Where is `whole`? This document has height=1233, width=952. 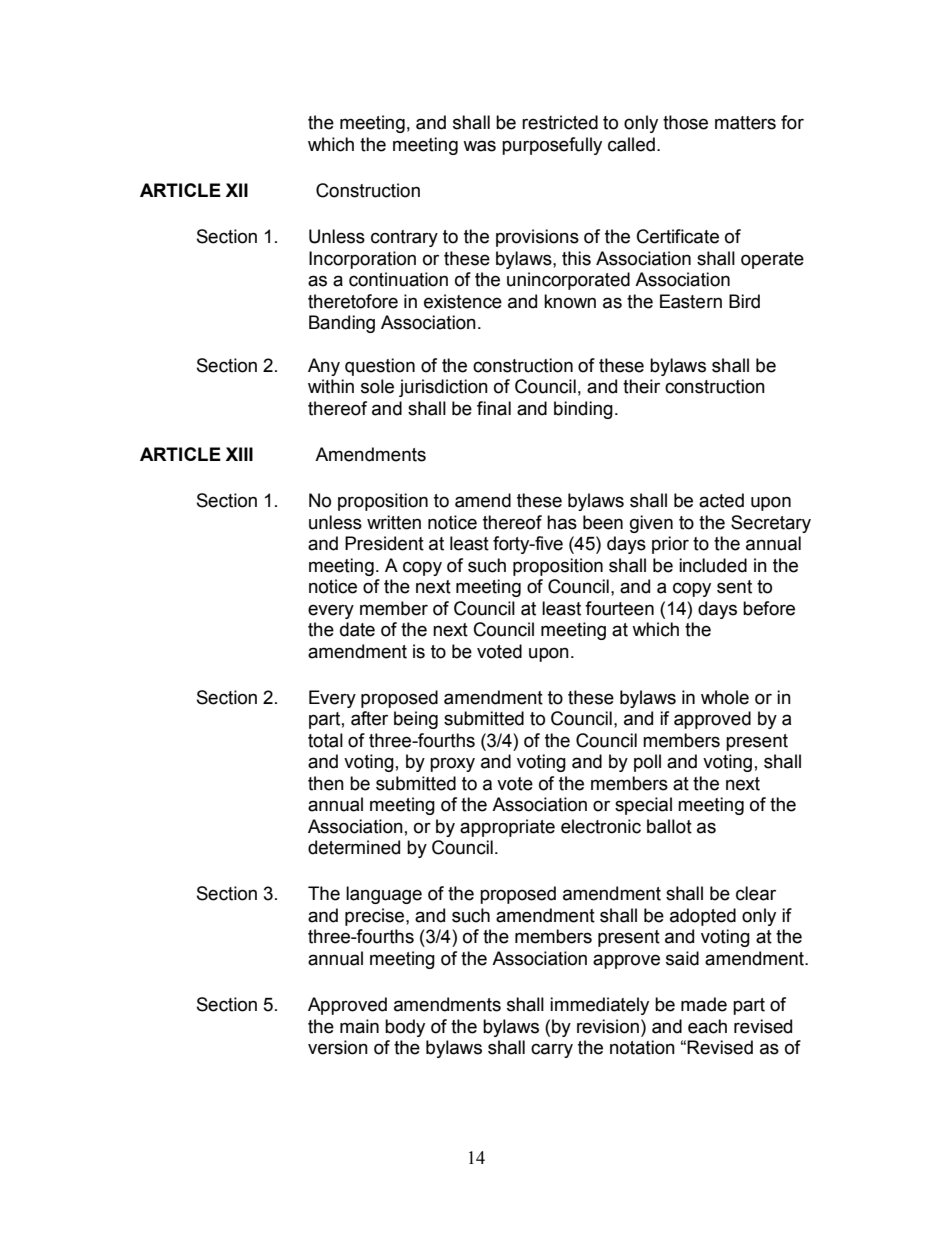
whole is located at coordinates (725, 697).
